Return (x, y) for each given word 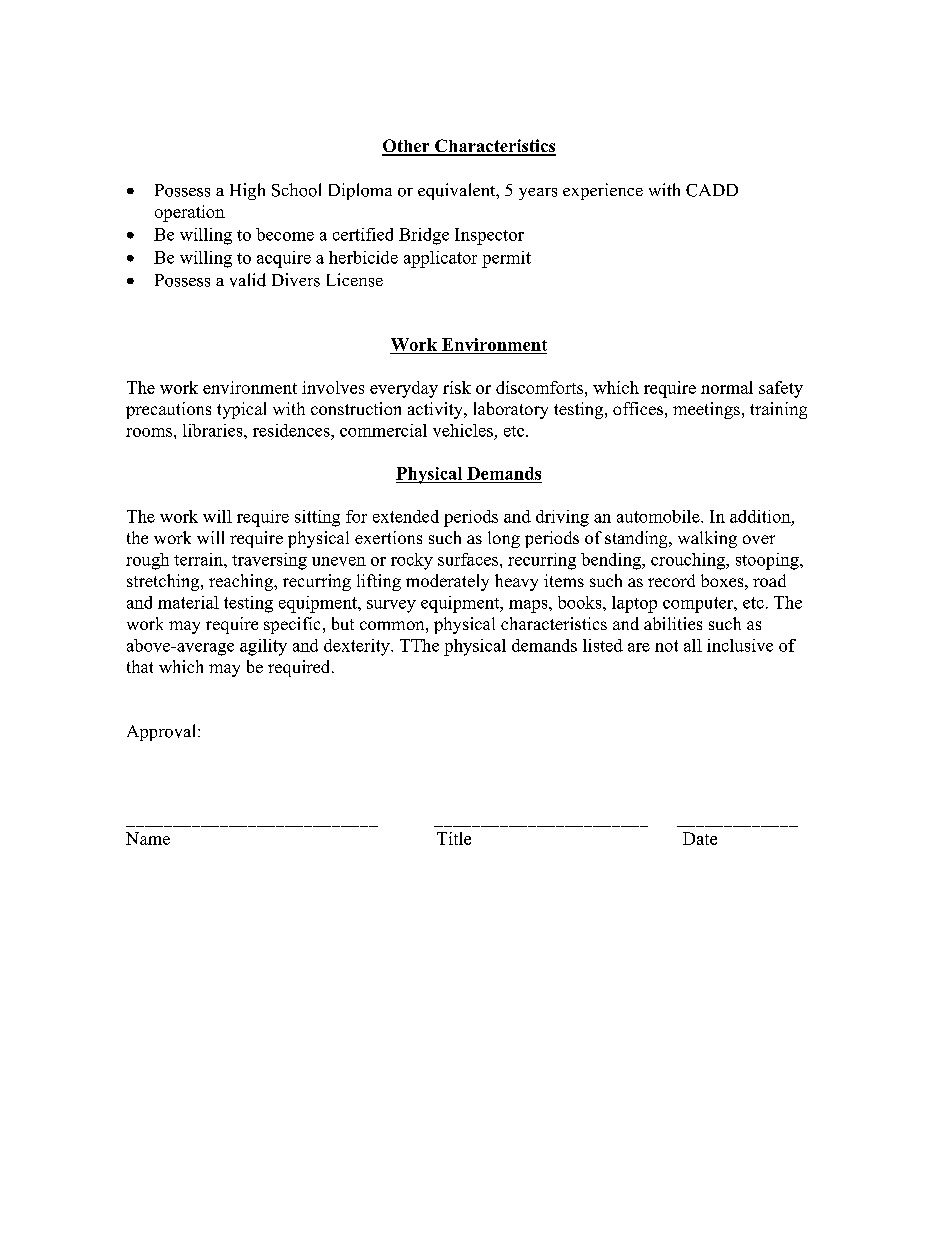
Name (148, 838)
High (247, 191)
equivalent (458, 191)
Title (454, 838)
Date (700, 838)
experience (603, 191)
